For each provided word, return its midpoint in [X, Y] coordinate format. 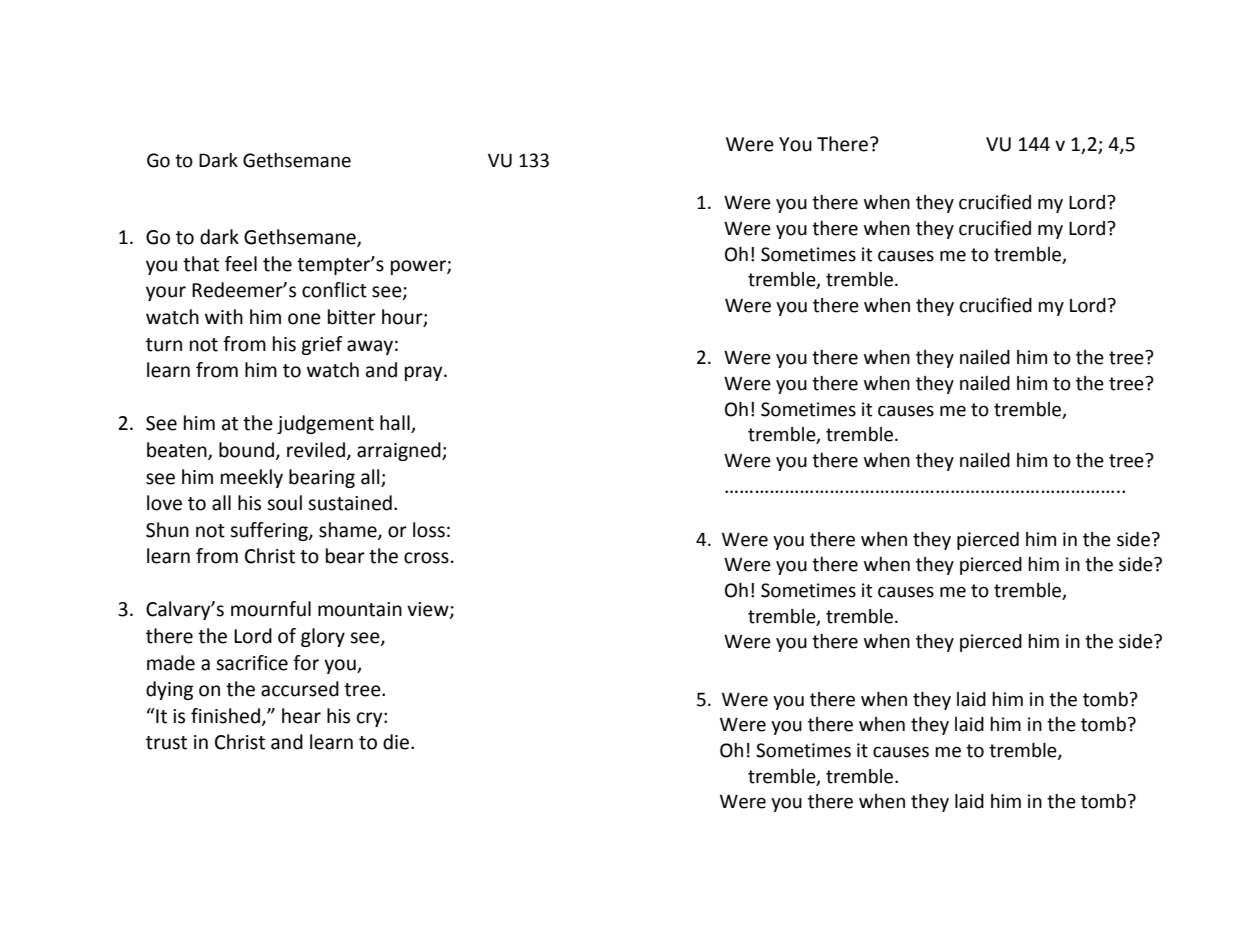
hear [301, 716]
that [201, 264]
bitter [352, 317]
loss [429, 530]
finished [225, 716]
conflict [334, 290]
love [164, 503]
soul [284, 503]
